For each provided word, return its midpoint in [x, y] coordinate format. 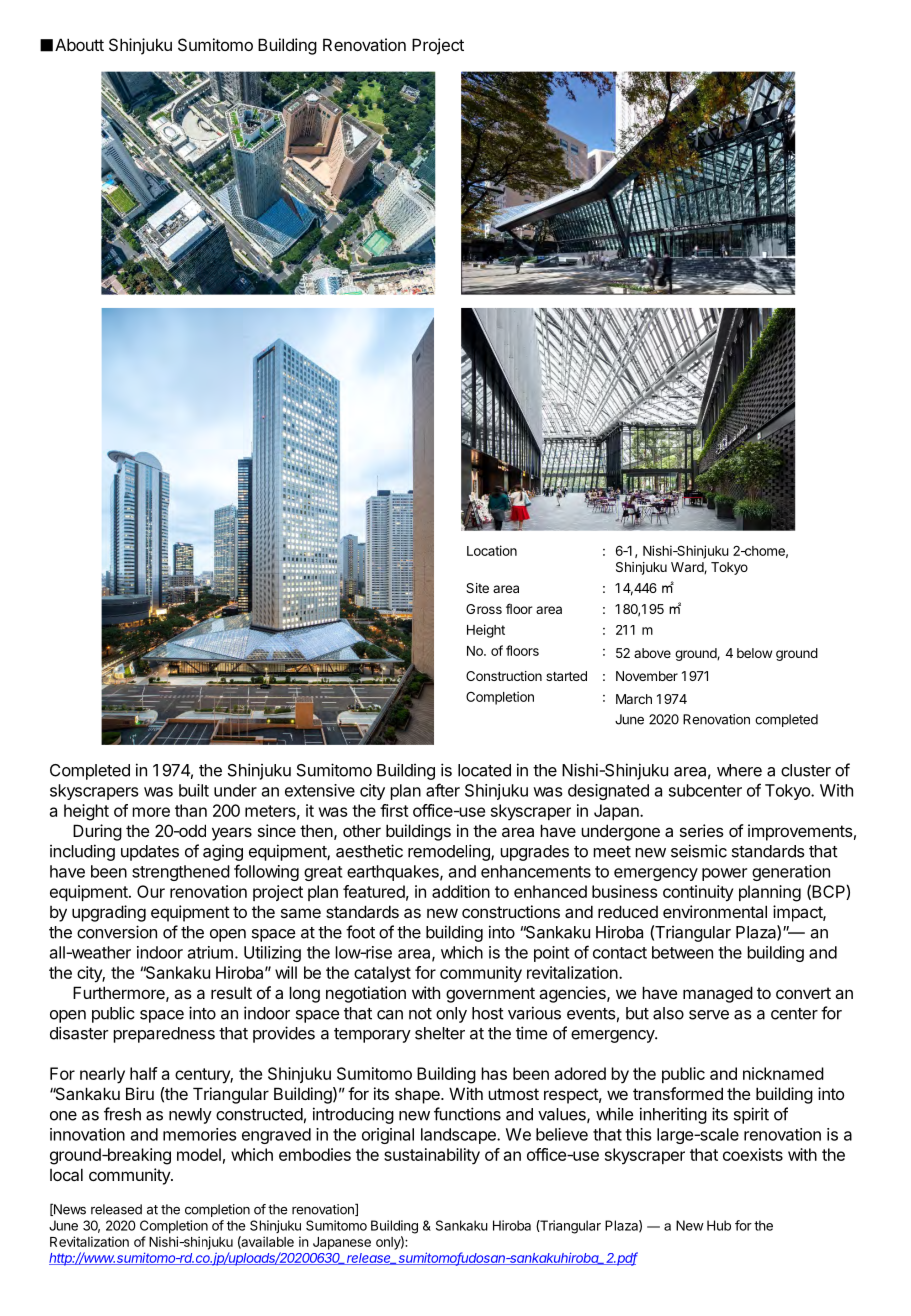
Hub [719, 1225]
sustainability [432, 1156]
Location [492, 550]
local [66, 1174]
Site [477, 588]
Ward [688, 568]
